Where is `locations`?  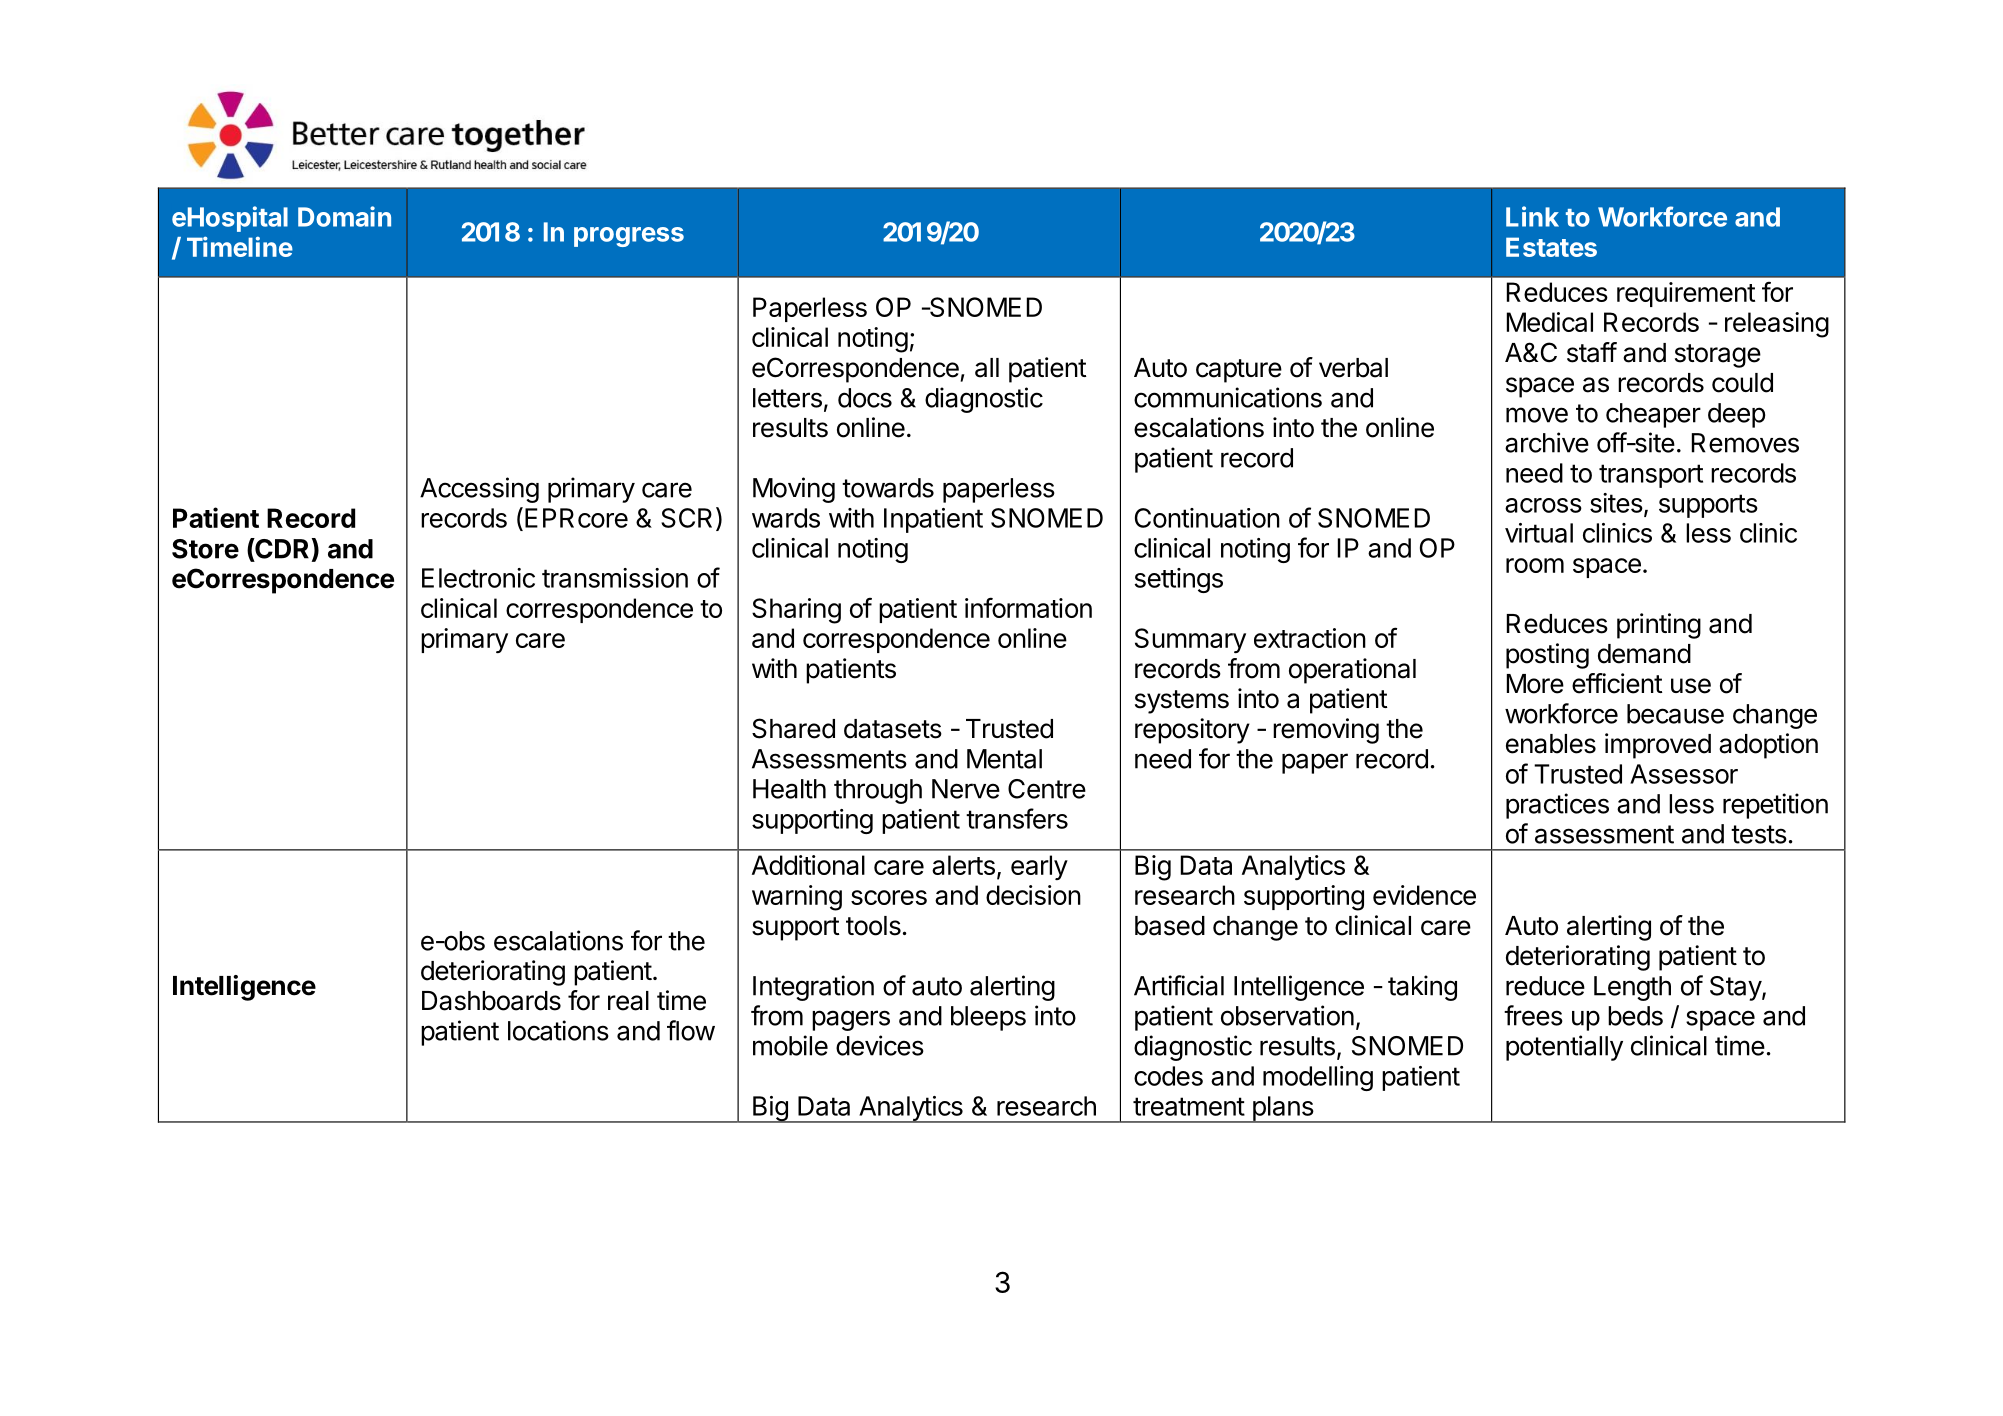
locations is located at coordinates (558, 1030).
